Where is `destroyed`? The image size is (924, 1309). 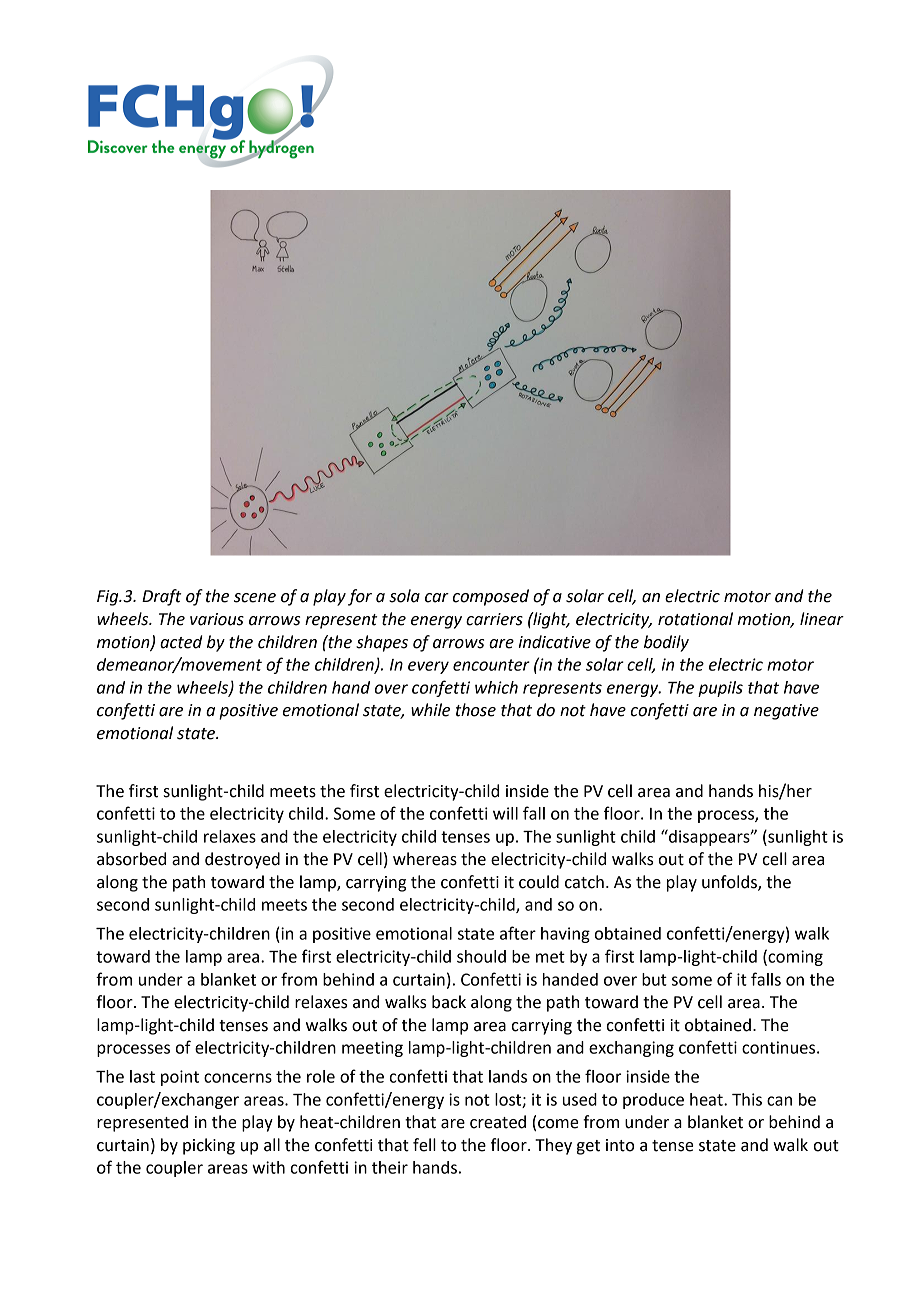
destroyed is located at coordinates (242, 860).
